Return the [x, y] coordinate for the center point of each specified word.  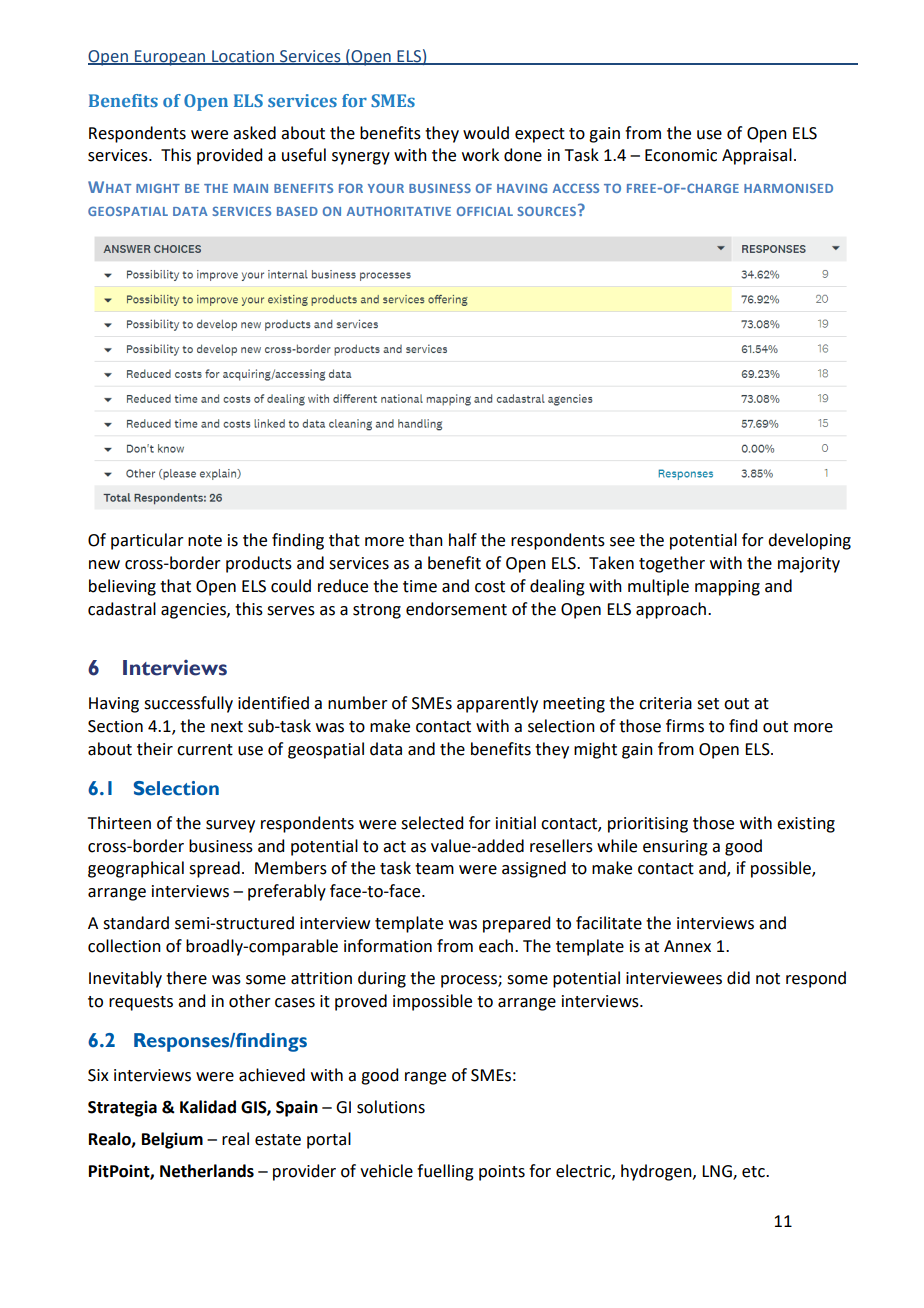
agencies [194, 611]
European [170, 58]
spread [214, 869]
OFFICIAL [485, 211]
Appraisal [757, 156]
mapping [727, 588]
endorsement [456, 609]
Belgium [172, 1140]
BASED [297, 211]
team [434, 869]
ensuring [675, 848]
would [486, 133]
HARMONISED [788, 188]
